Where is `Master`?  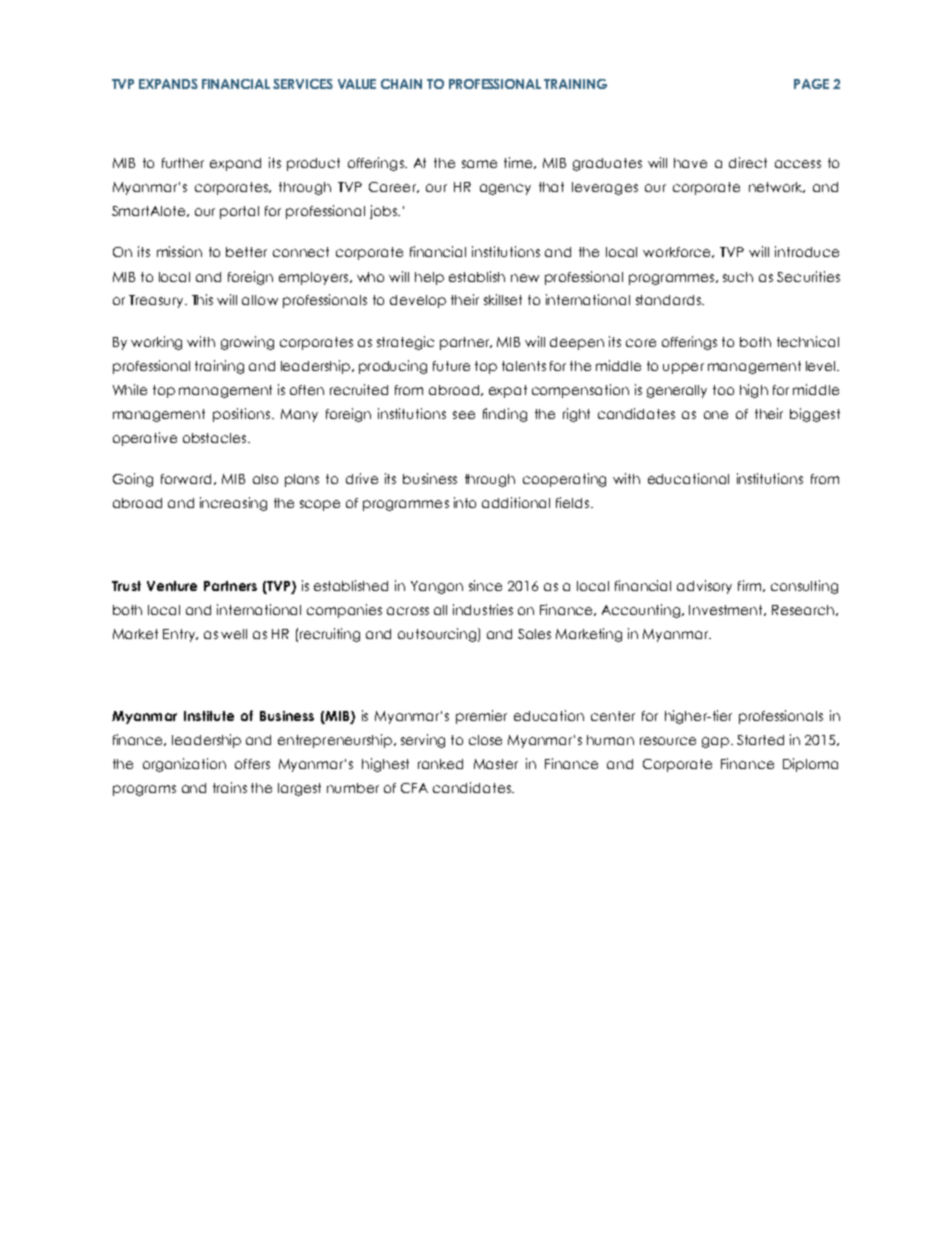
Master is located at coordinates (496, 764).
